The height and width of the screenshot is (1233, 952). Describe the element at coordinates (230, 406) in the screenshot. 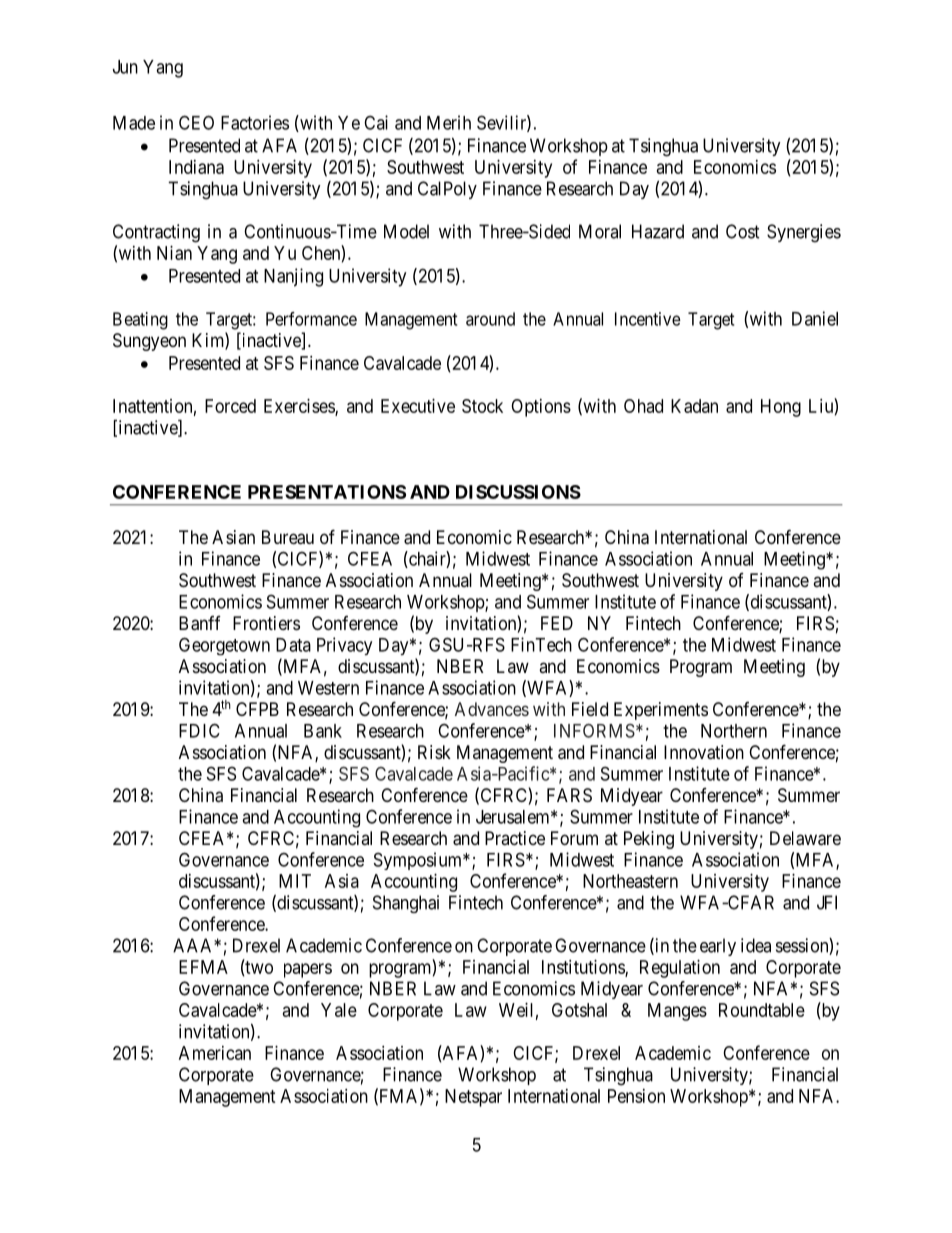

I see `Forced` at that location.
